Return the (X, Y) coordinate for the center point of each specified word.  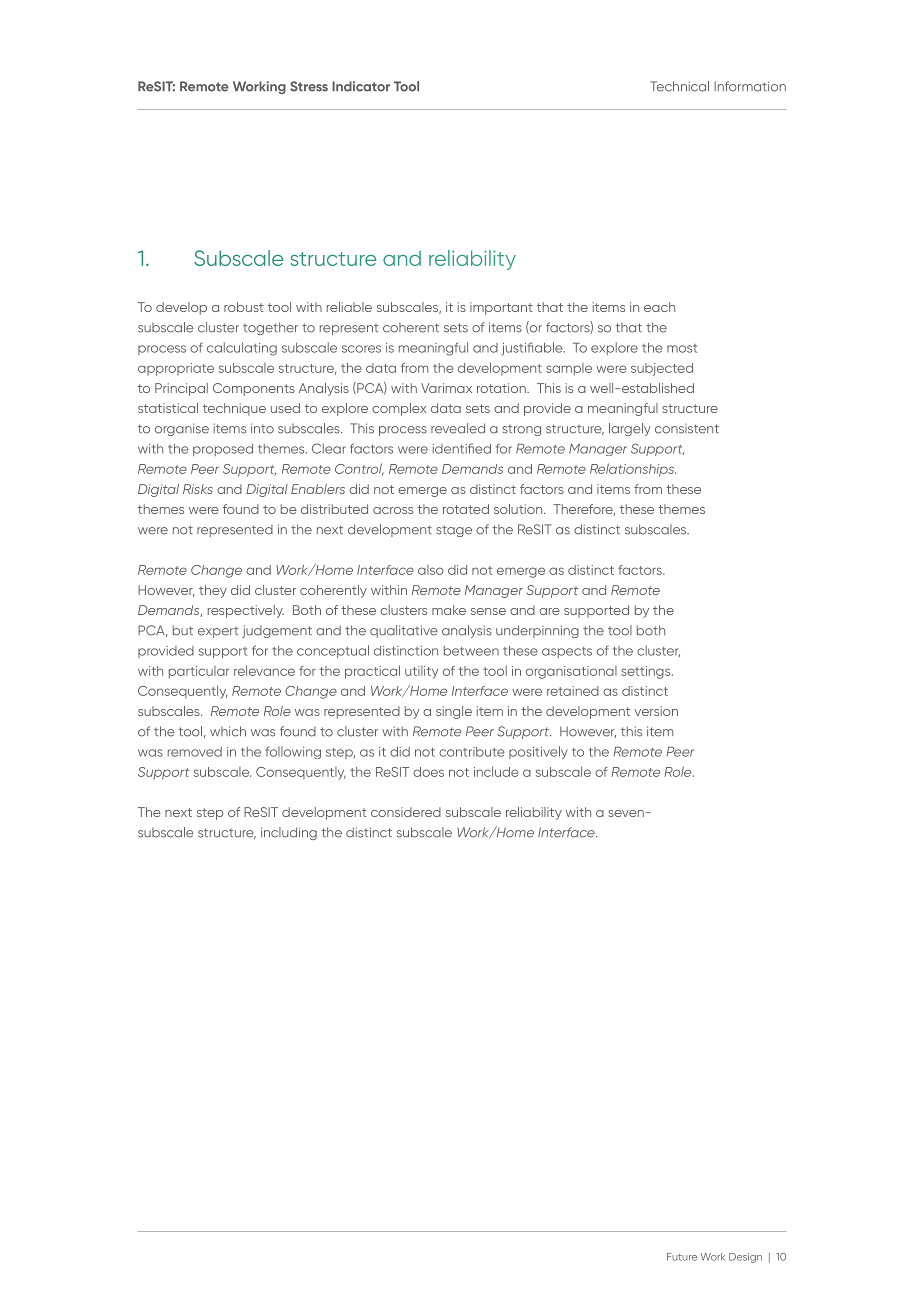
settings (647, 672)
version (656, 711)
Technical (679, 86)
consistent (687, 429)
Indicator (361, 86)
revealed (458, 428)
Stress (309, 86)
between (471, 651)
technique (234, 409)
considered (406, 812)
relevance (264, 670)
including (289, 833)
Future (682, 1257)
